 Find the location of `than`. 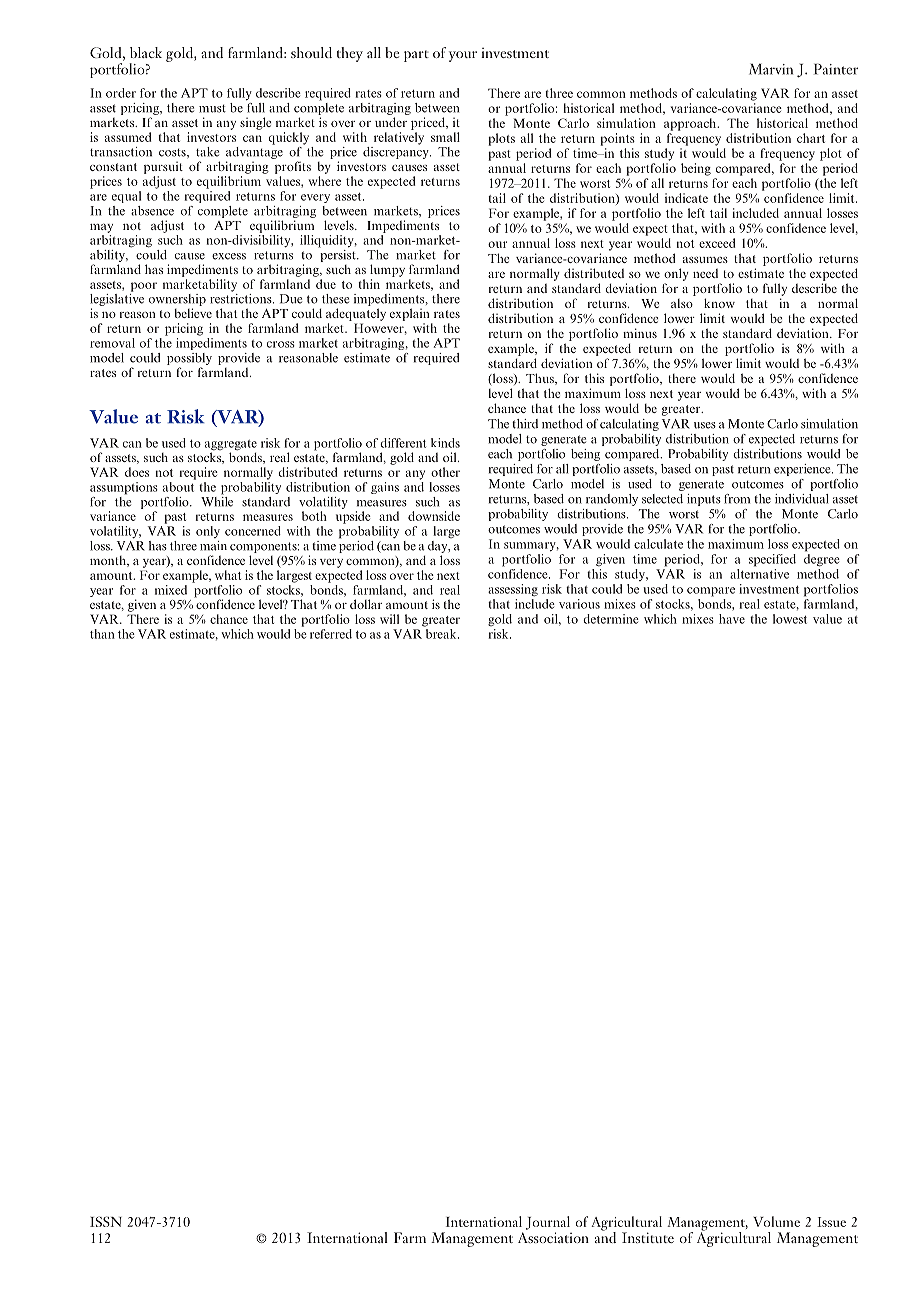

than is located at coordinates (102, 634).
